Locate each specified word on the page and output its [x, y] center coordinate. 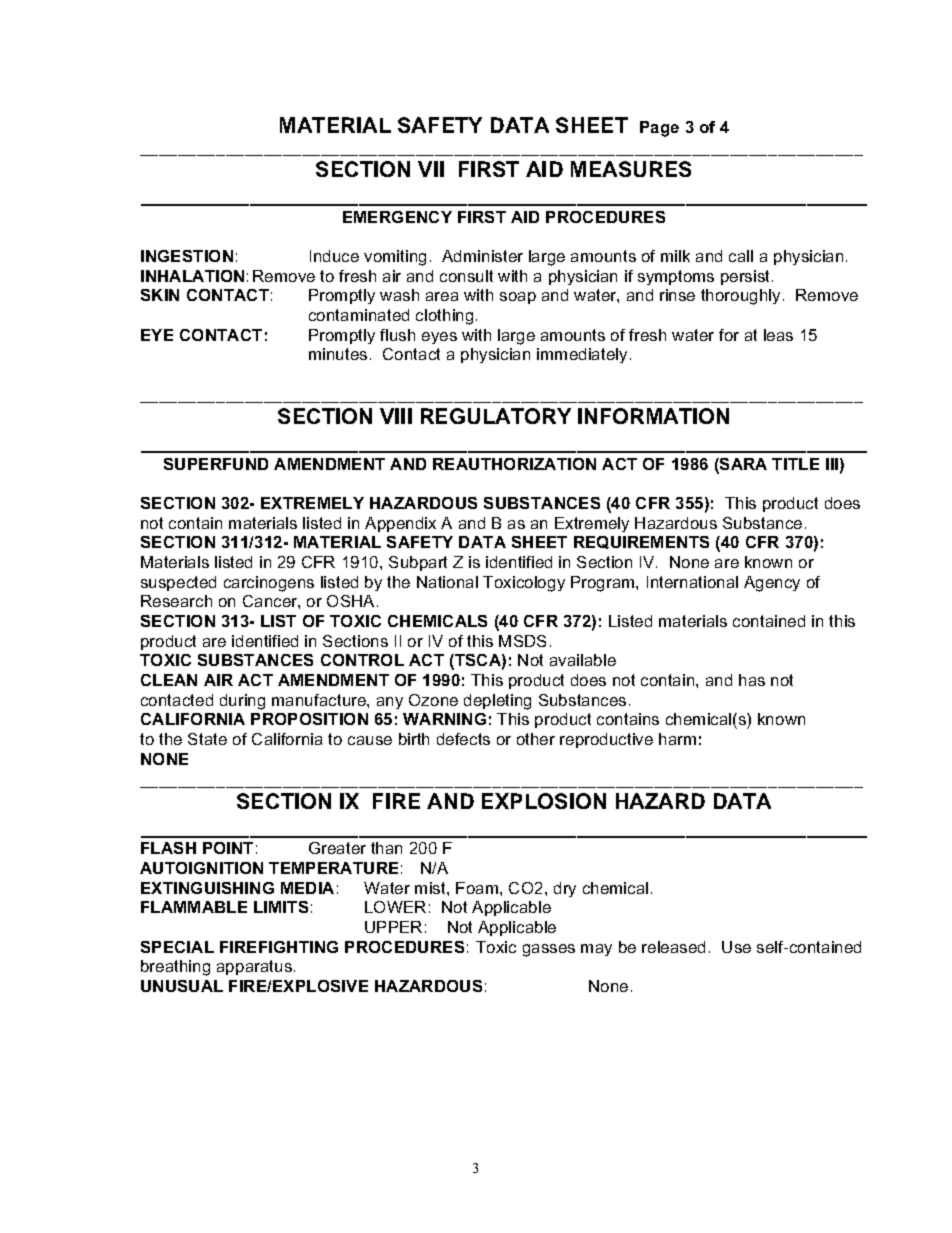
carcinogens [269, 584]
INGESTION [187, 256]
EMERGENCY [397, 217]
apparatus [254, 967]
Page [659, 129]
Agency [772, 584]
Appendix [400, 524]
